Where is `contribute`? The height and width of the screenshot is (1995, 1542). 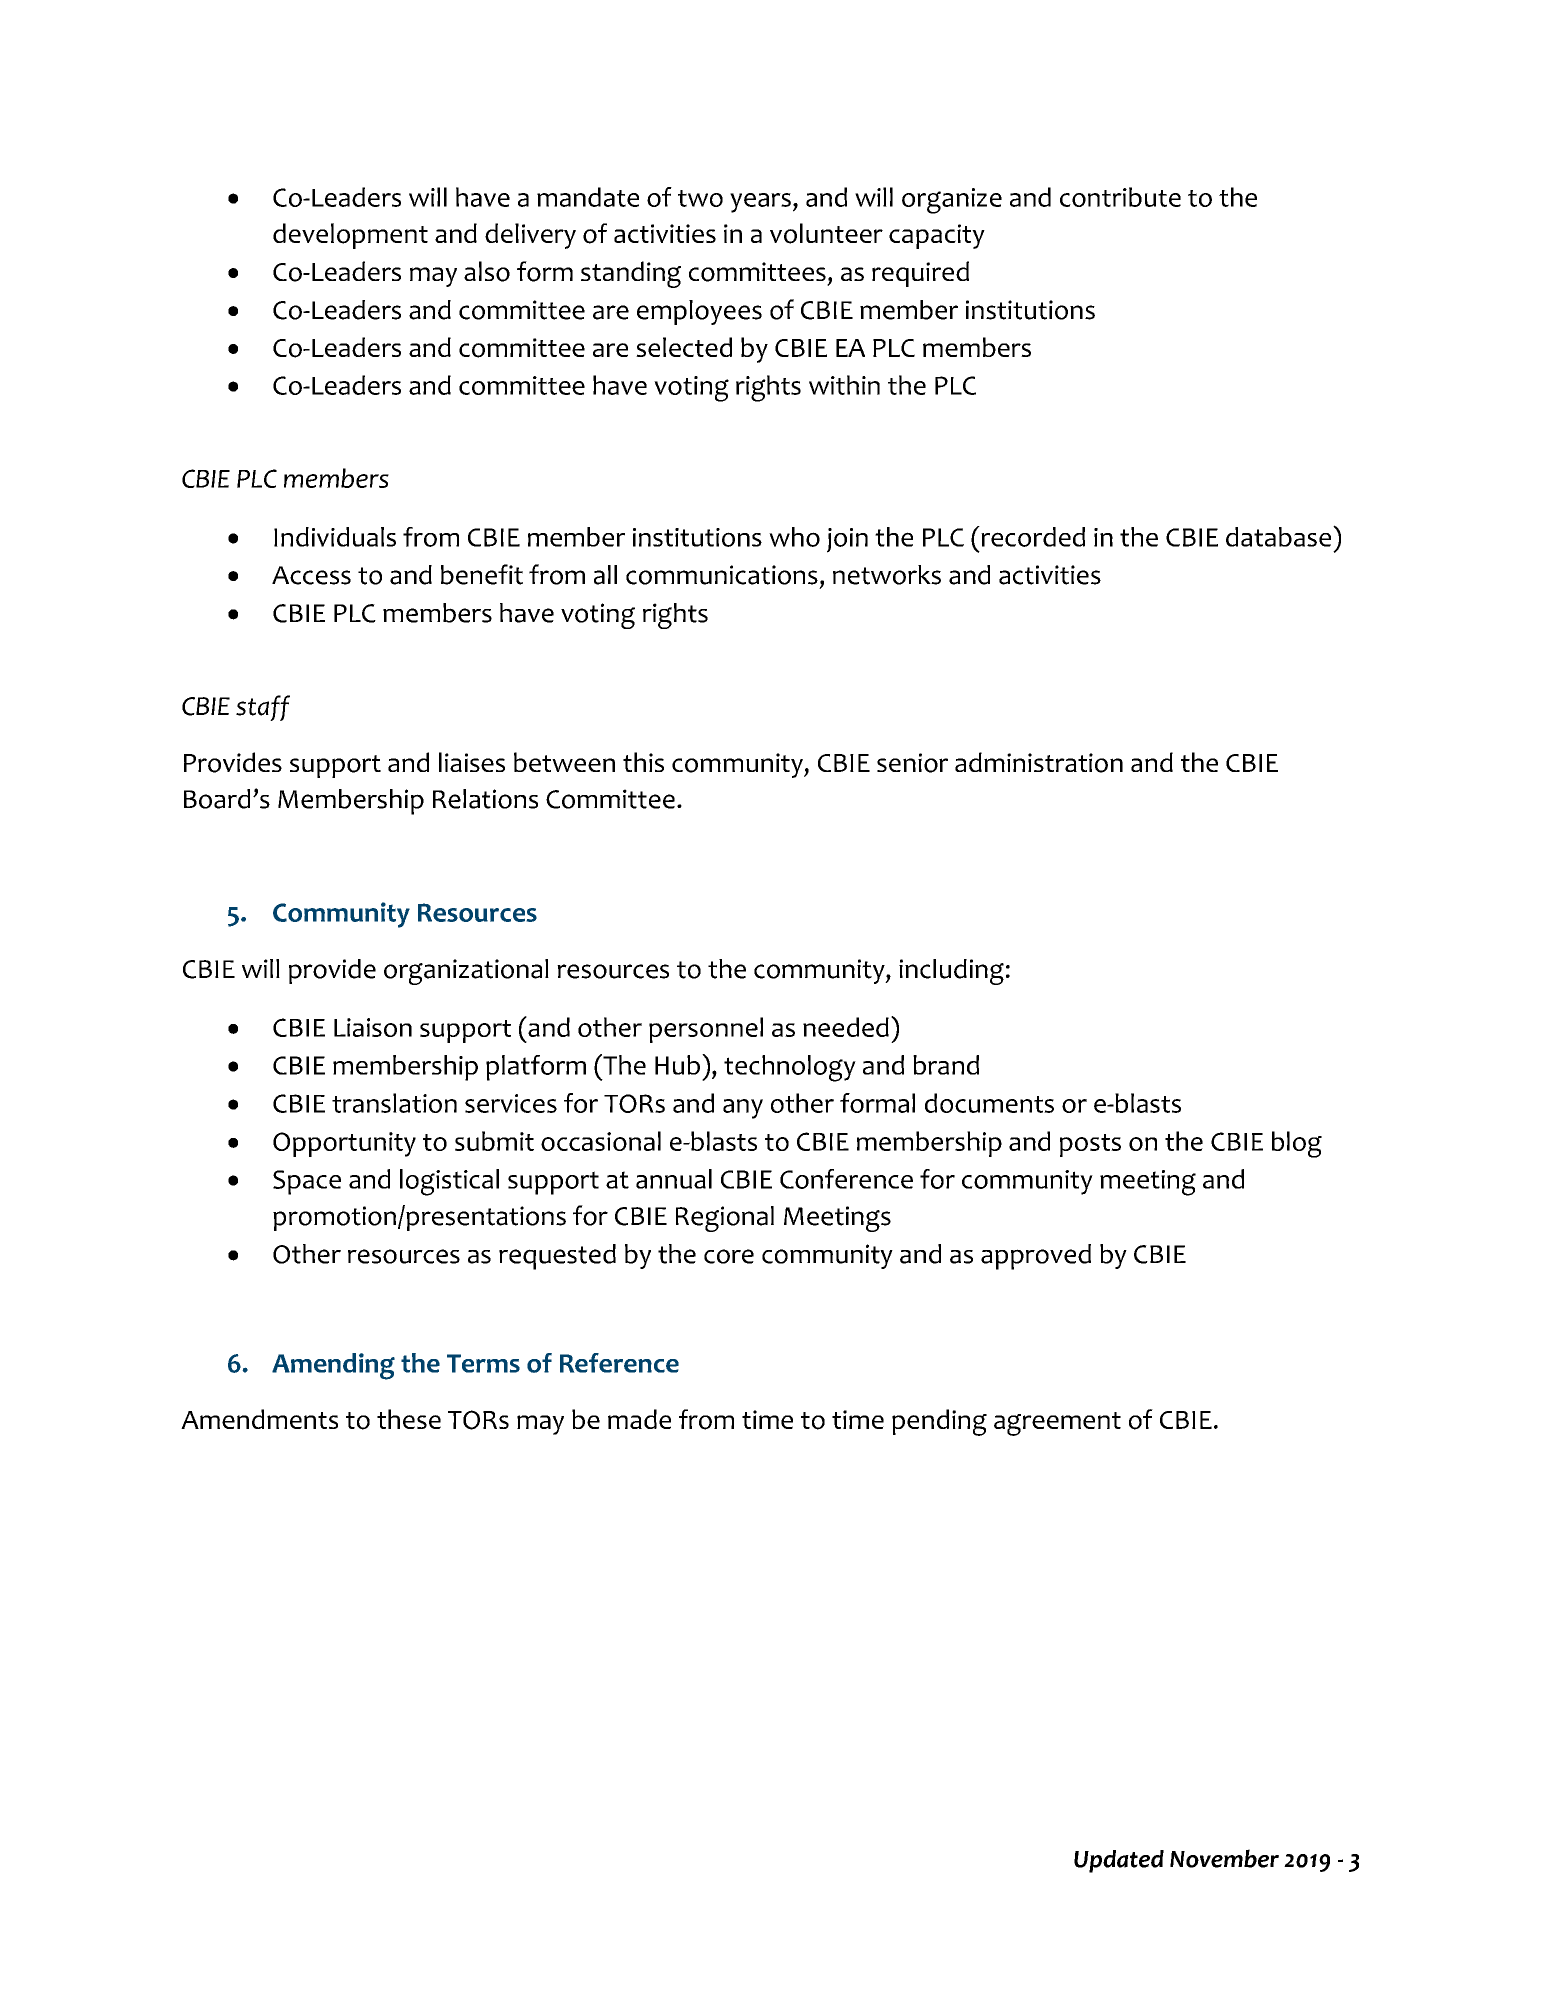
contribute is located at coordinates (1120, 197).
